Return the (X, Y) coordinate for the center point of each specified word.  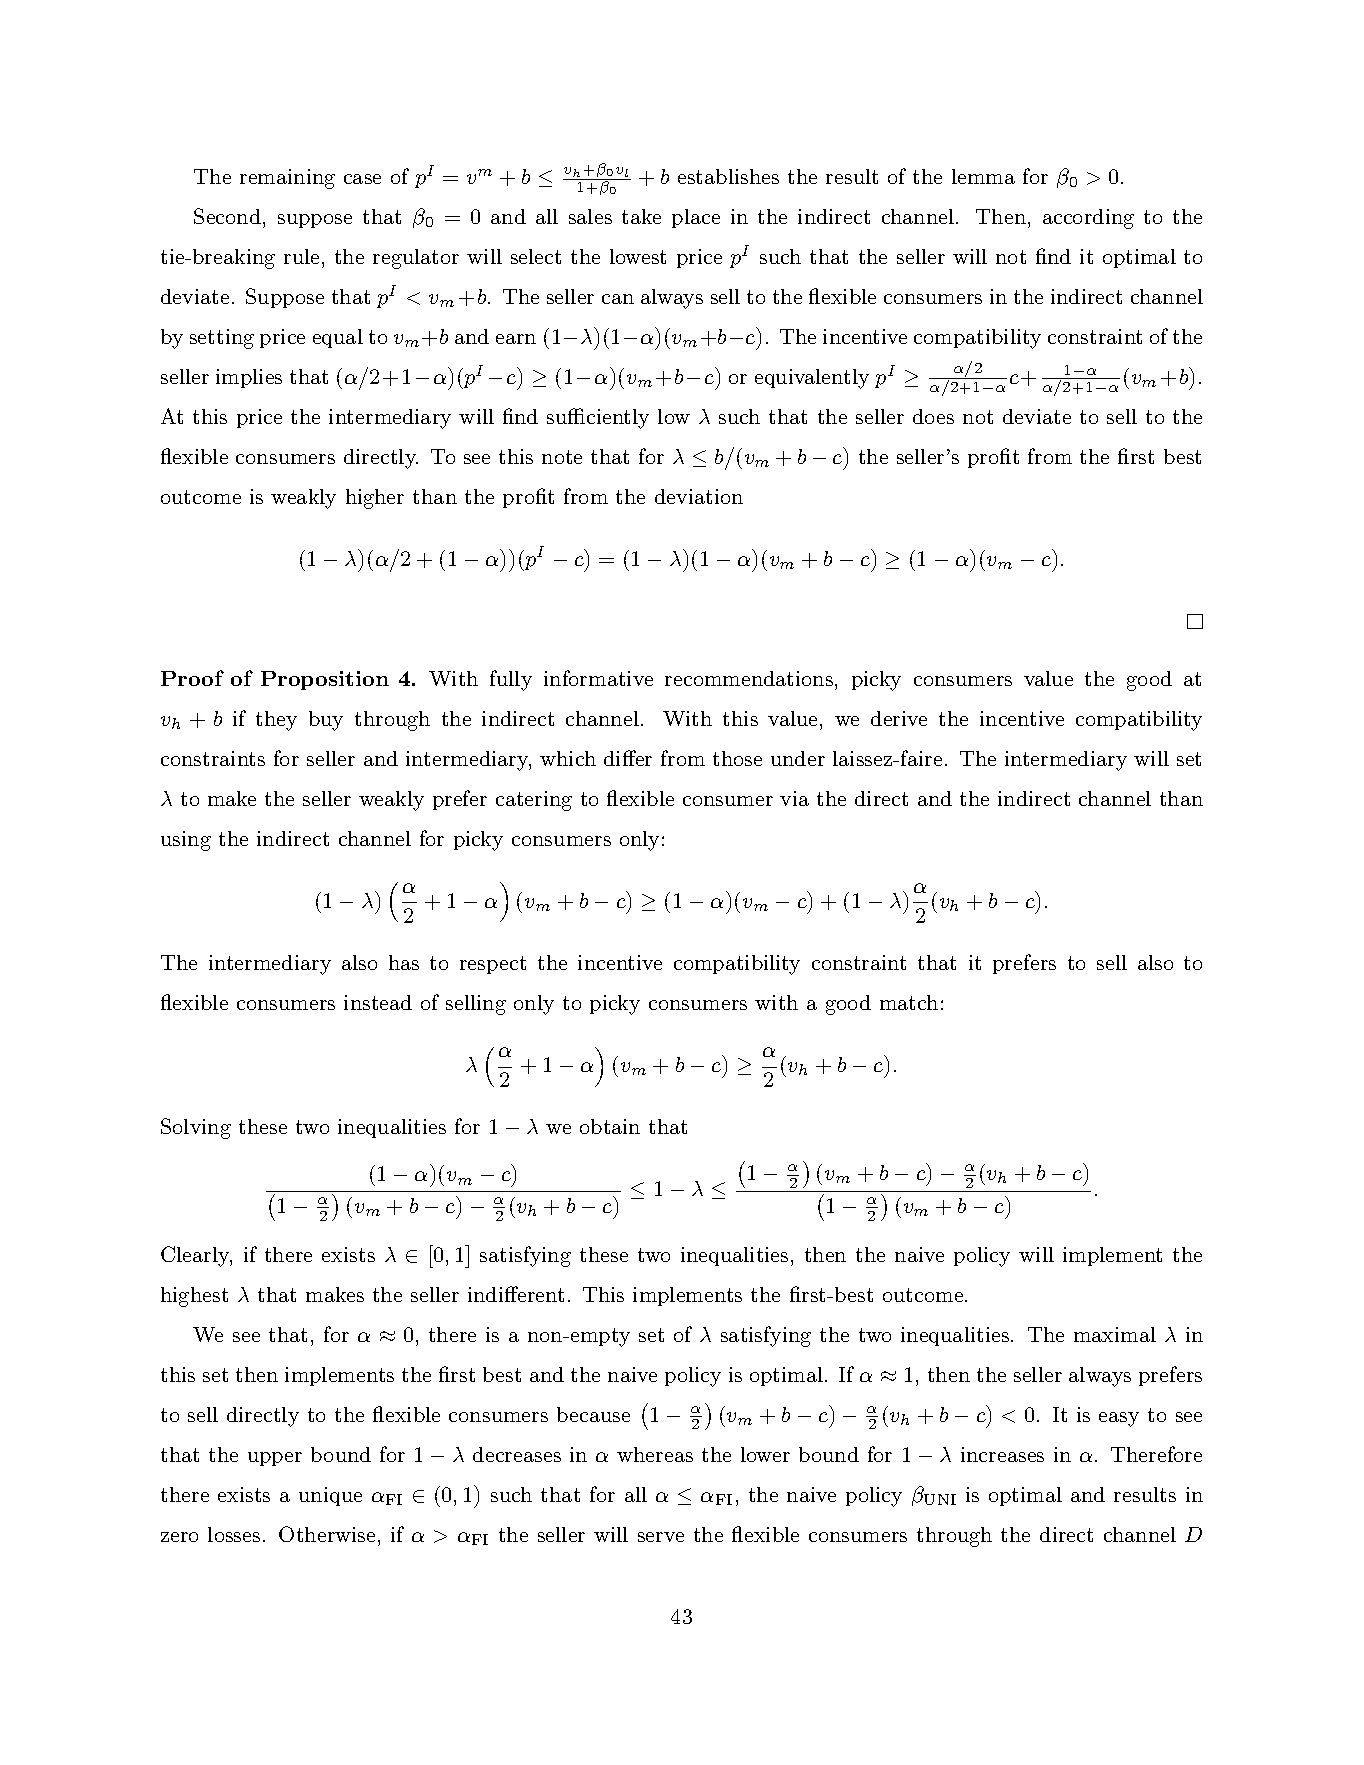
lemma (983, 176)
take (641, 216)
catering (534, 801)
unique (330, 1496)
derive (899, 718)
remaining (287, 179)
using (186, 841)
